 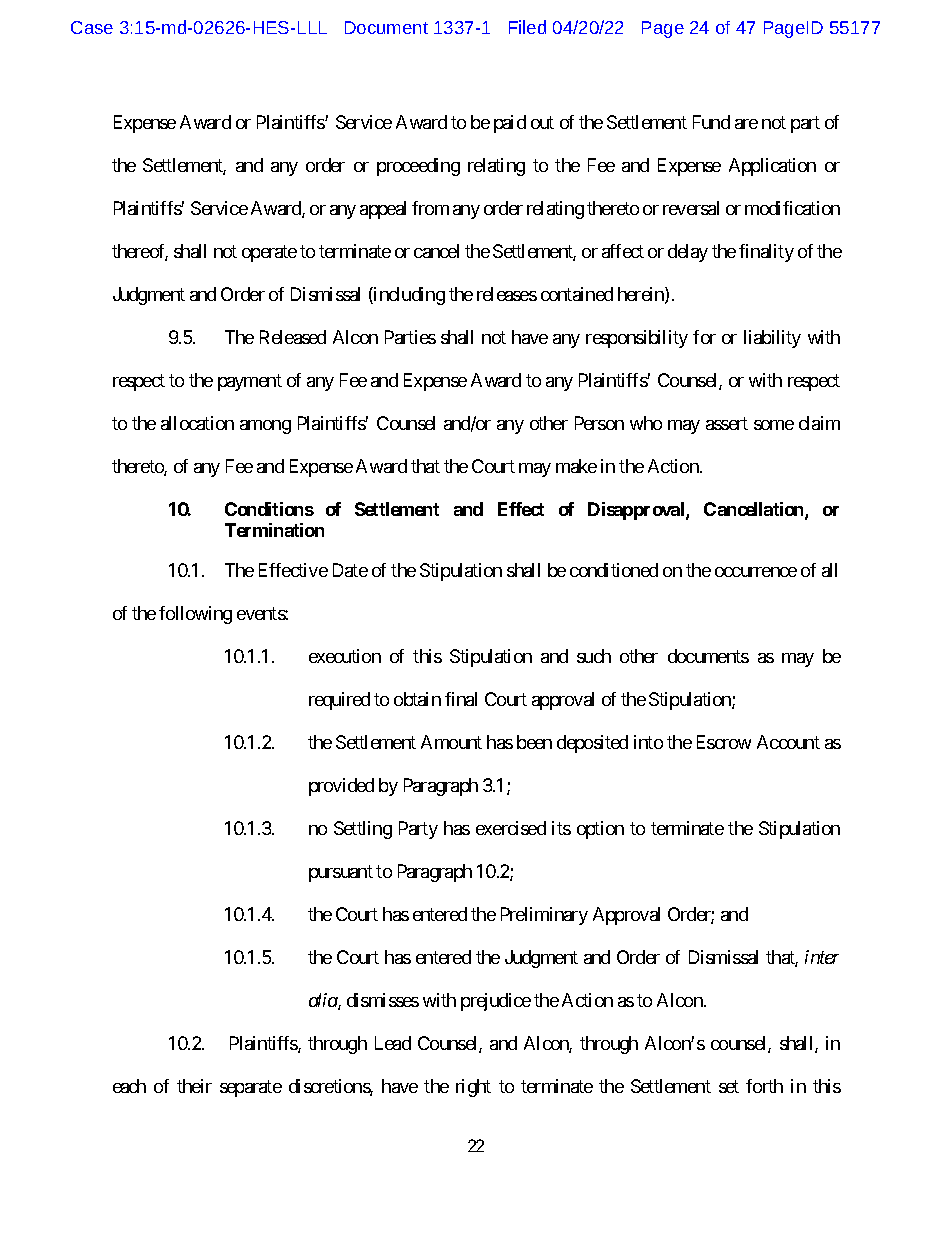 What do you see at coordinates (764, 1086) in the screenshot?
I see `forth` at bounding box center [764, 1086].
